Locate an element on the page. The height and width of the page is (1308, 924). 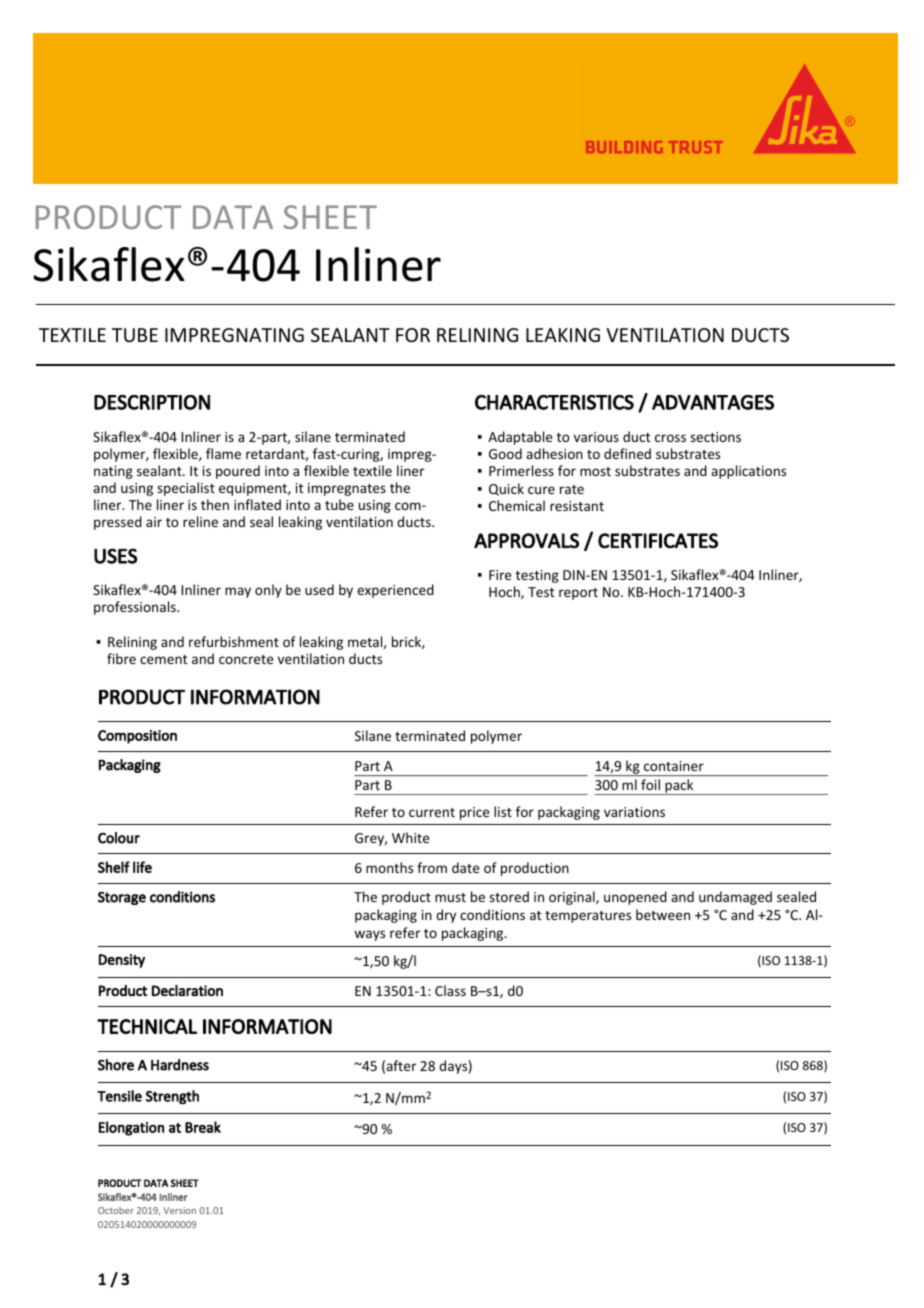
cement is located at coordinates (163, 659).
